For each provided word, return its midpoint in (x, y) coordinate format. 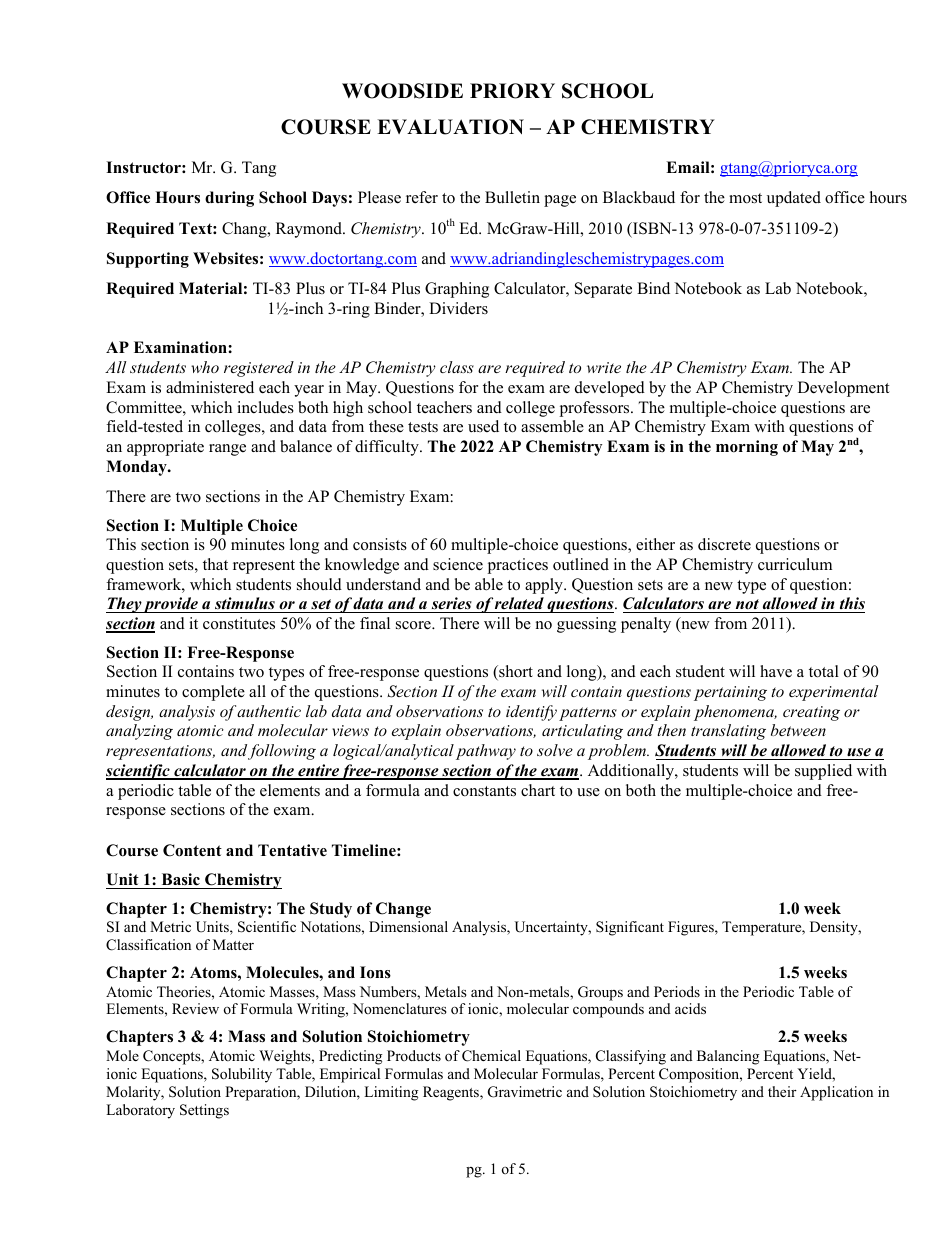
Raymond (310, 230)
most (745, 198)
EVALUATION (450, 127)
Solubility (242, 1075)
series (451, 605)
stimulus (245, 605)
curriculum (795, 564)
